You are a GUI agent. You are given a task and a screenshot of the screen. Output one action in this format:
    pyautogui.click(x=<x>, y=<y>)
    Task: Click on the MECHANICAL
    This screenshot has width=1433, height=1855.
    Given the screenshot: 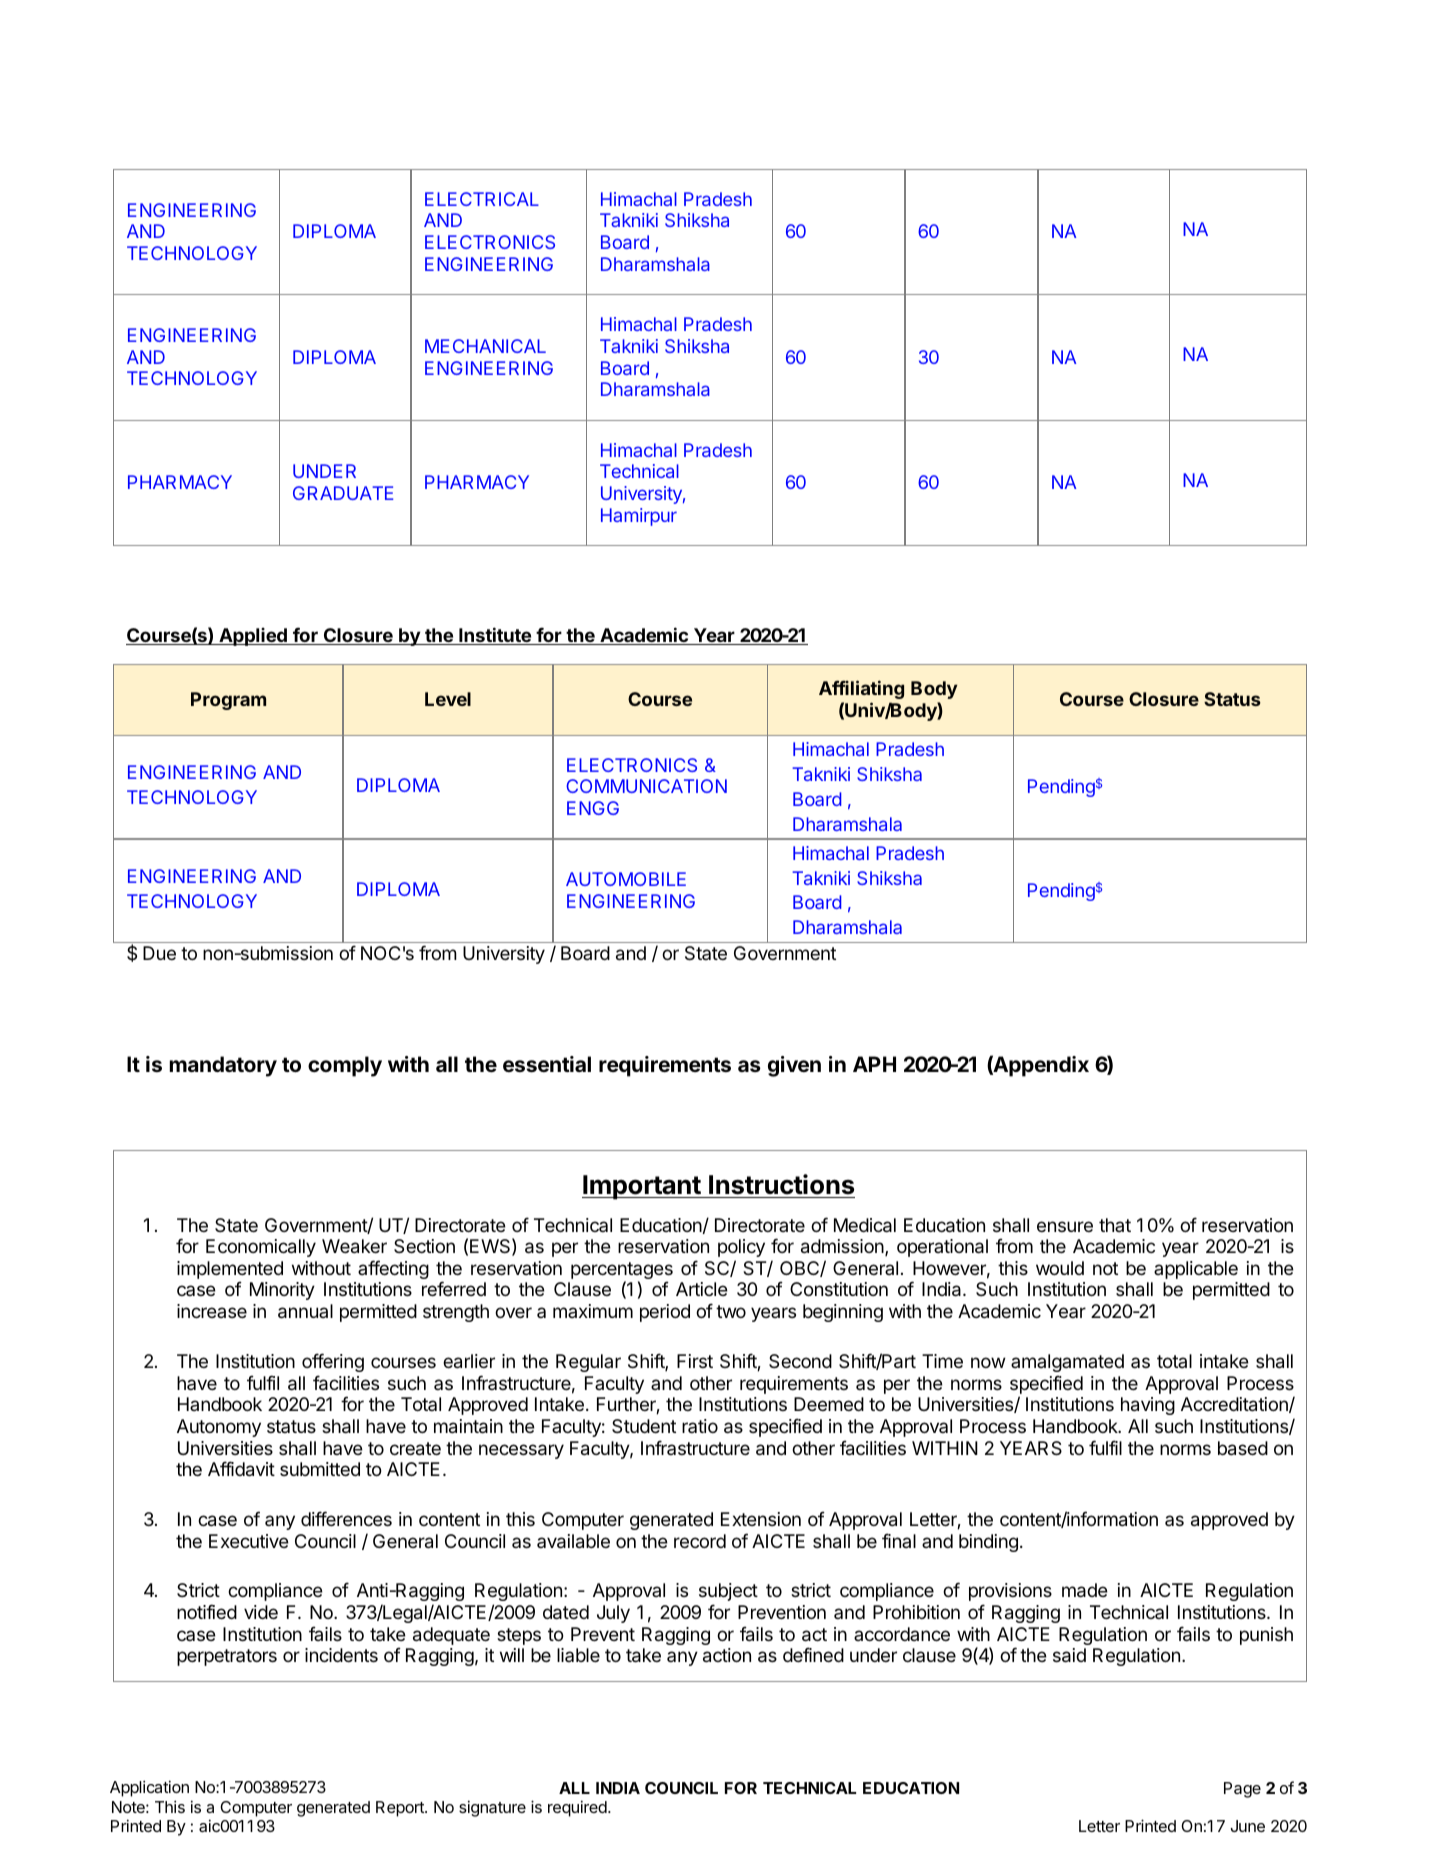 What is the action you would take?
    pyautogui.click(x=485, y=346)
